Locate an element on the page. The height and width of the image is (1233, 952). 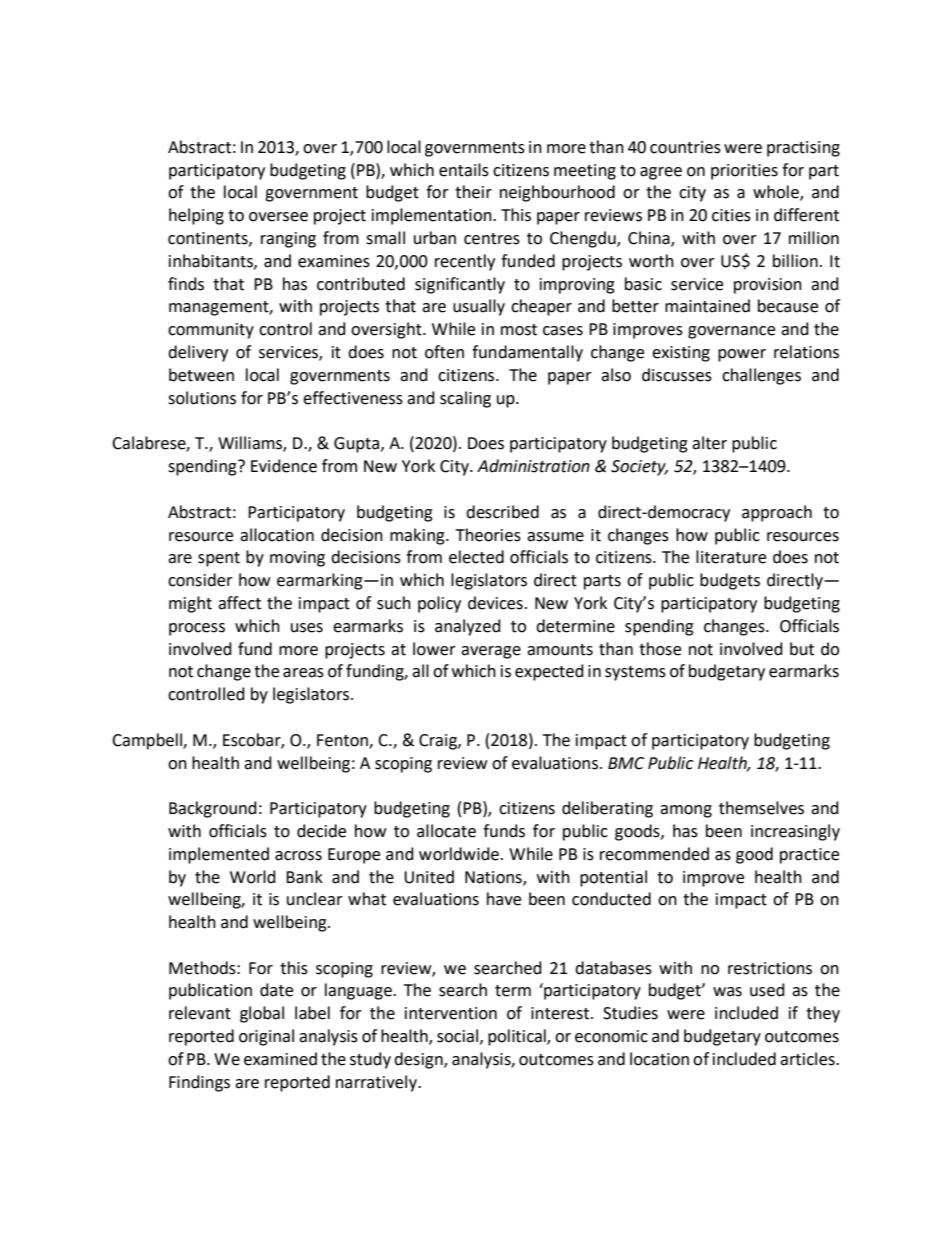
political is located at coordinates (518, 1037).
